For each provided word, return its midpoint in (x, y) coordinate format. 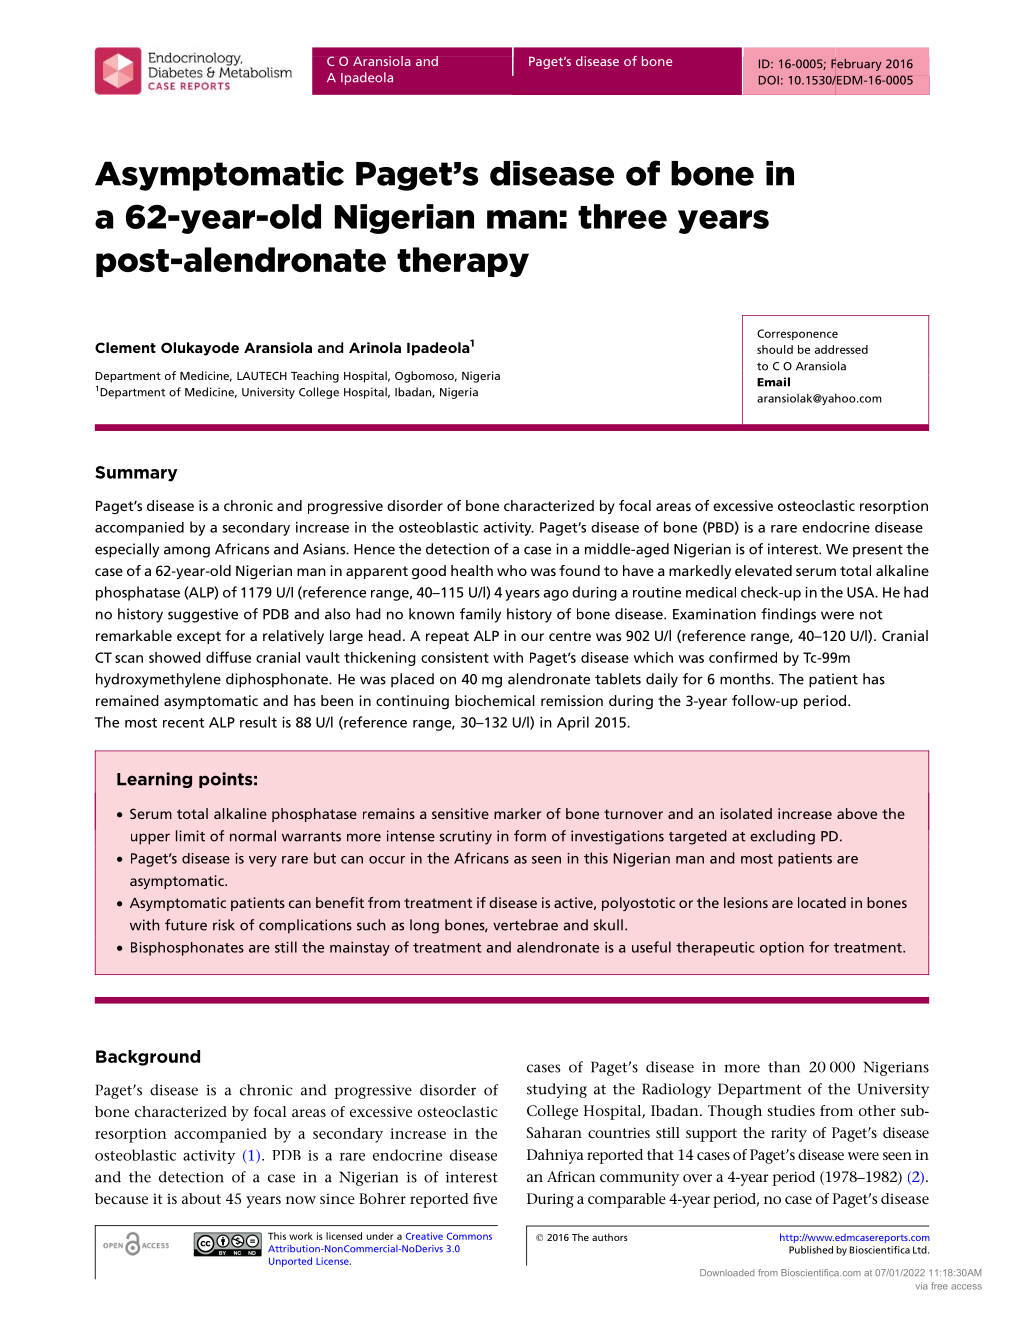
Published (811, 1250)
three (622, 216)
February (856, 65)
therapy (463, 262)
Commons (469, 1236)
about (201, 1198)
